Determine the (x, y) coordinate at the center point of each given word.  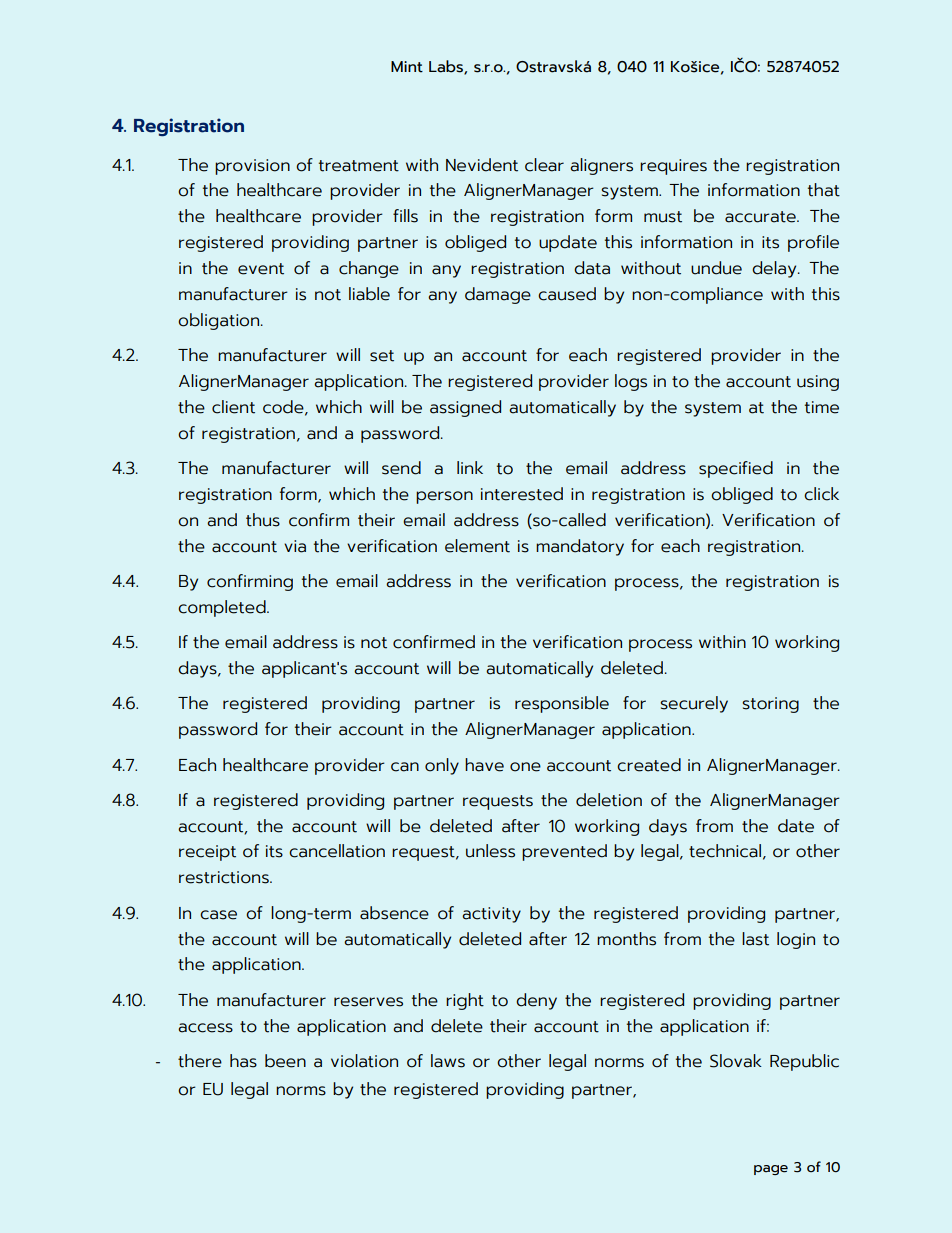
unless (490, 851)
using (818, 383)
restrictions (225, 877)
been (285, 1061)
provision (252, 167)
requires (673, 167)
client (233, 407)
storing (770, 705)
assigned (465, 408)
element (477, 546)
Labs (447, 67)
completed (223, 608)
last (755, 939)
